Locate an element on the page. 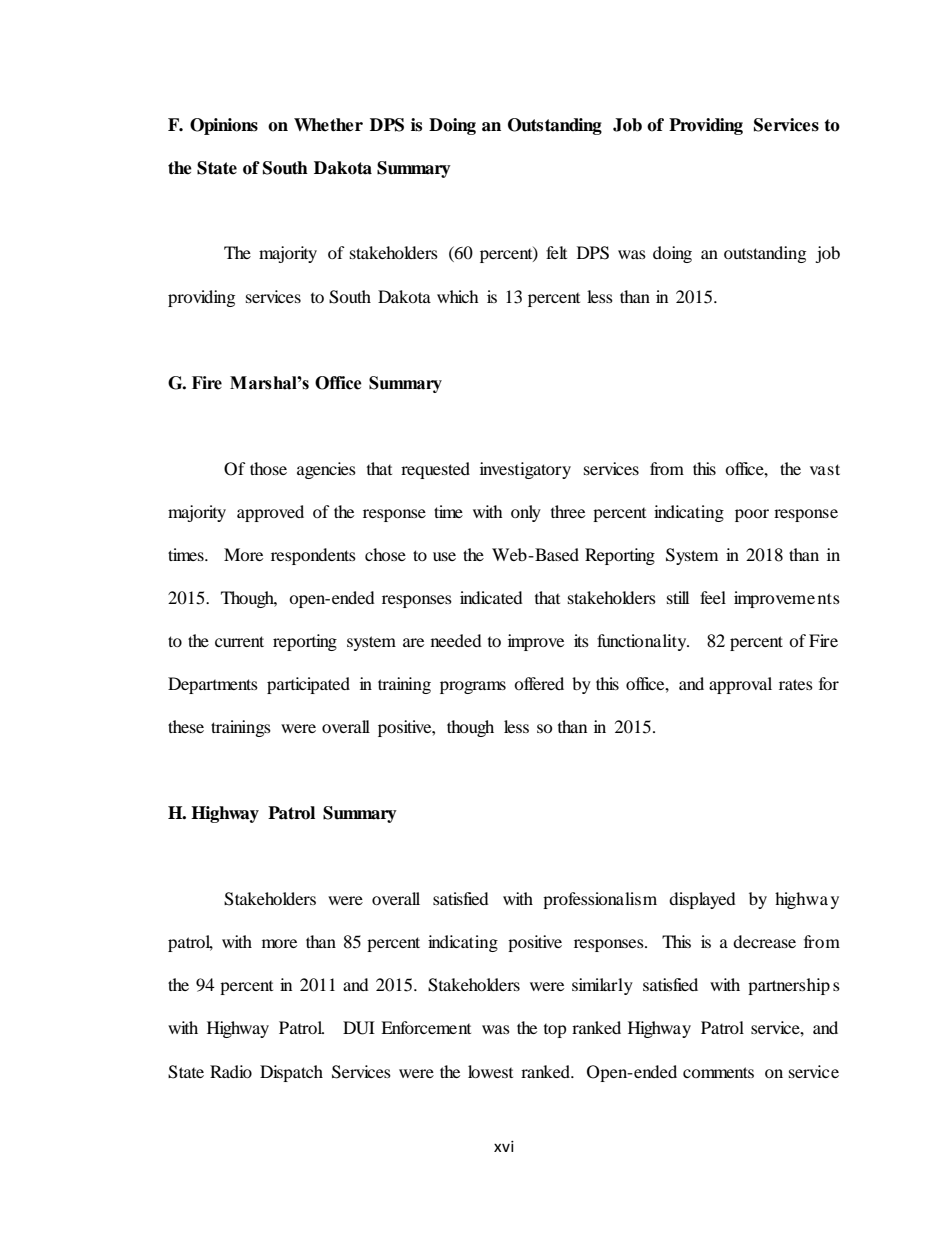  vast is located at coordinates (825, 469).
